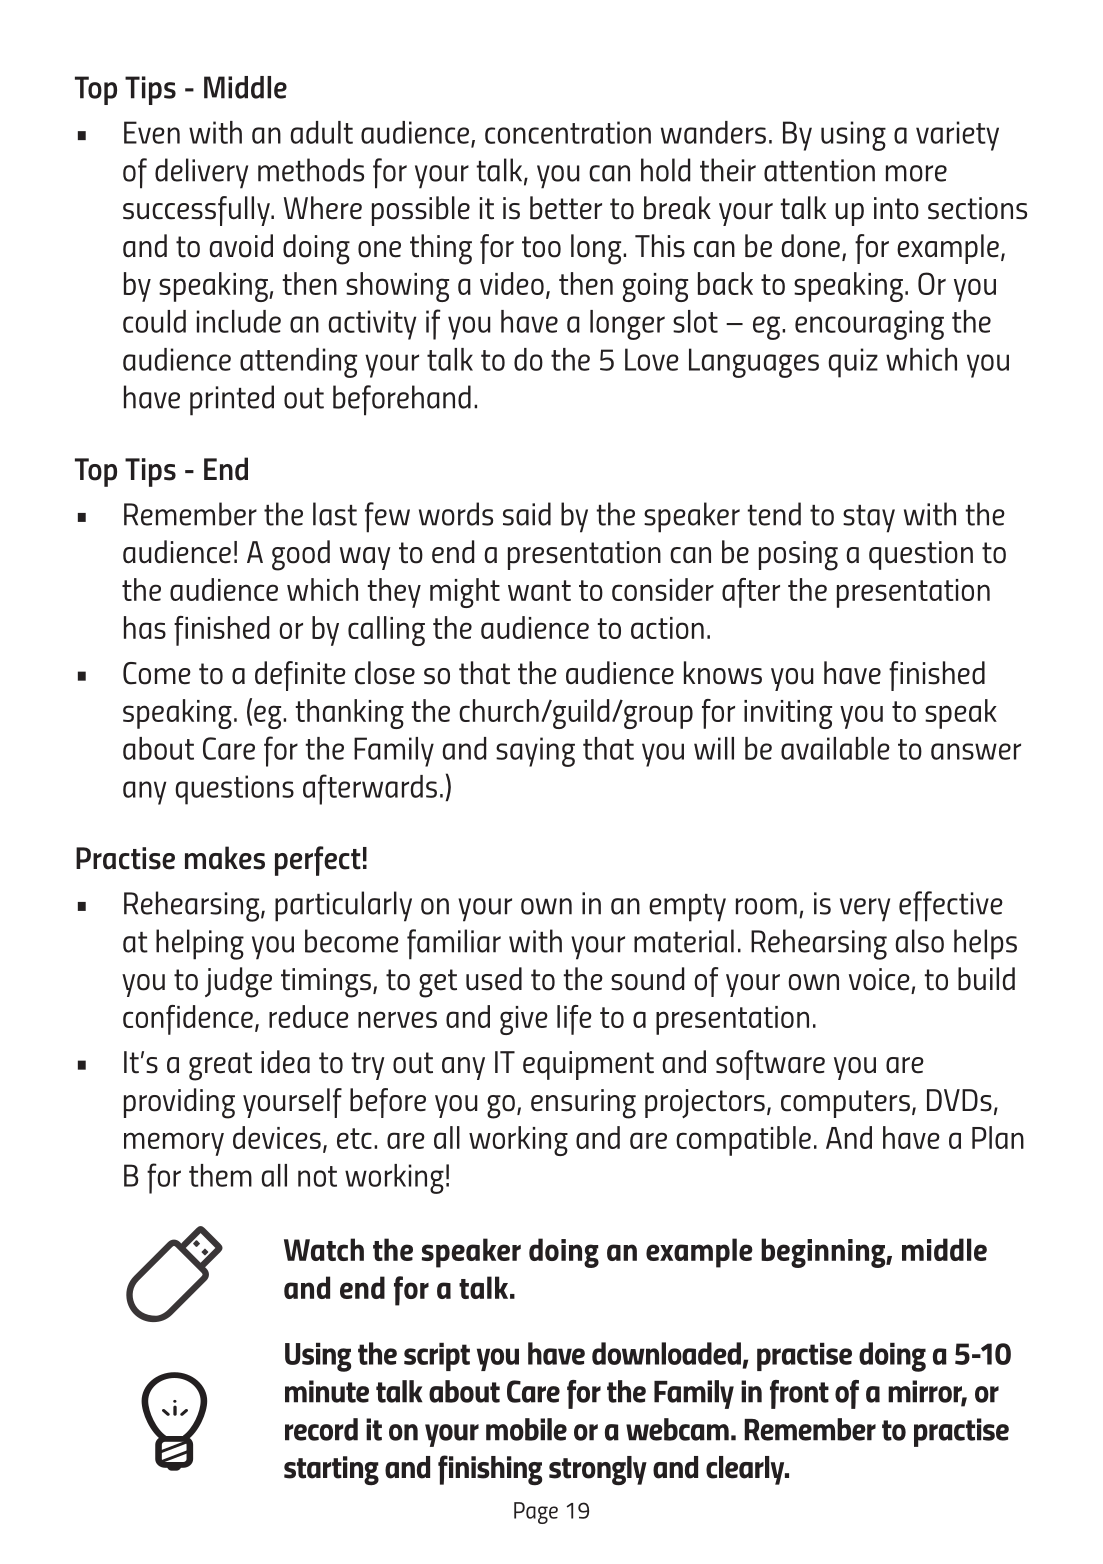  I want to click on voice, so click(879, 979).
